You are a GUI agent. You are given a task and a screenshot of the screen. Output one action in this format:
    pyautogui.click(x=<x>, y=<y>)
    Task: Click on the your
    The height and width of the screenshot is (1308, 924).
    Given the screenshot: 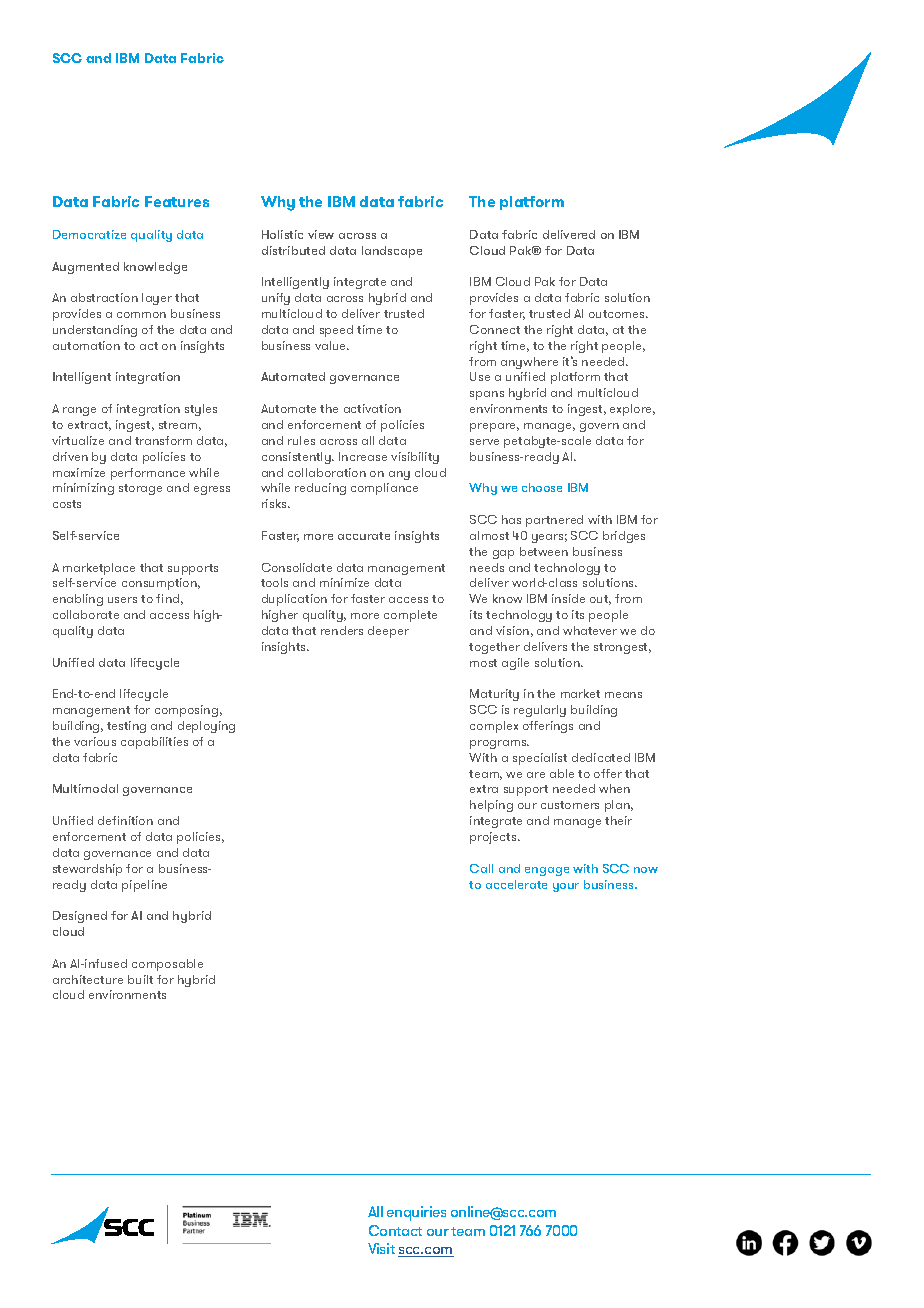 What is the action you would take?
    pyautogui.click(x=566, y=887)
